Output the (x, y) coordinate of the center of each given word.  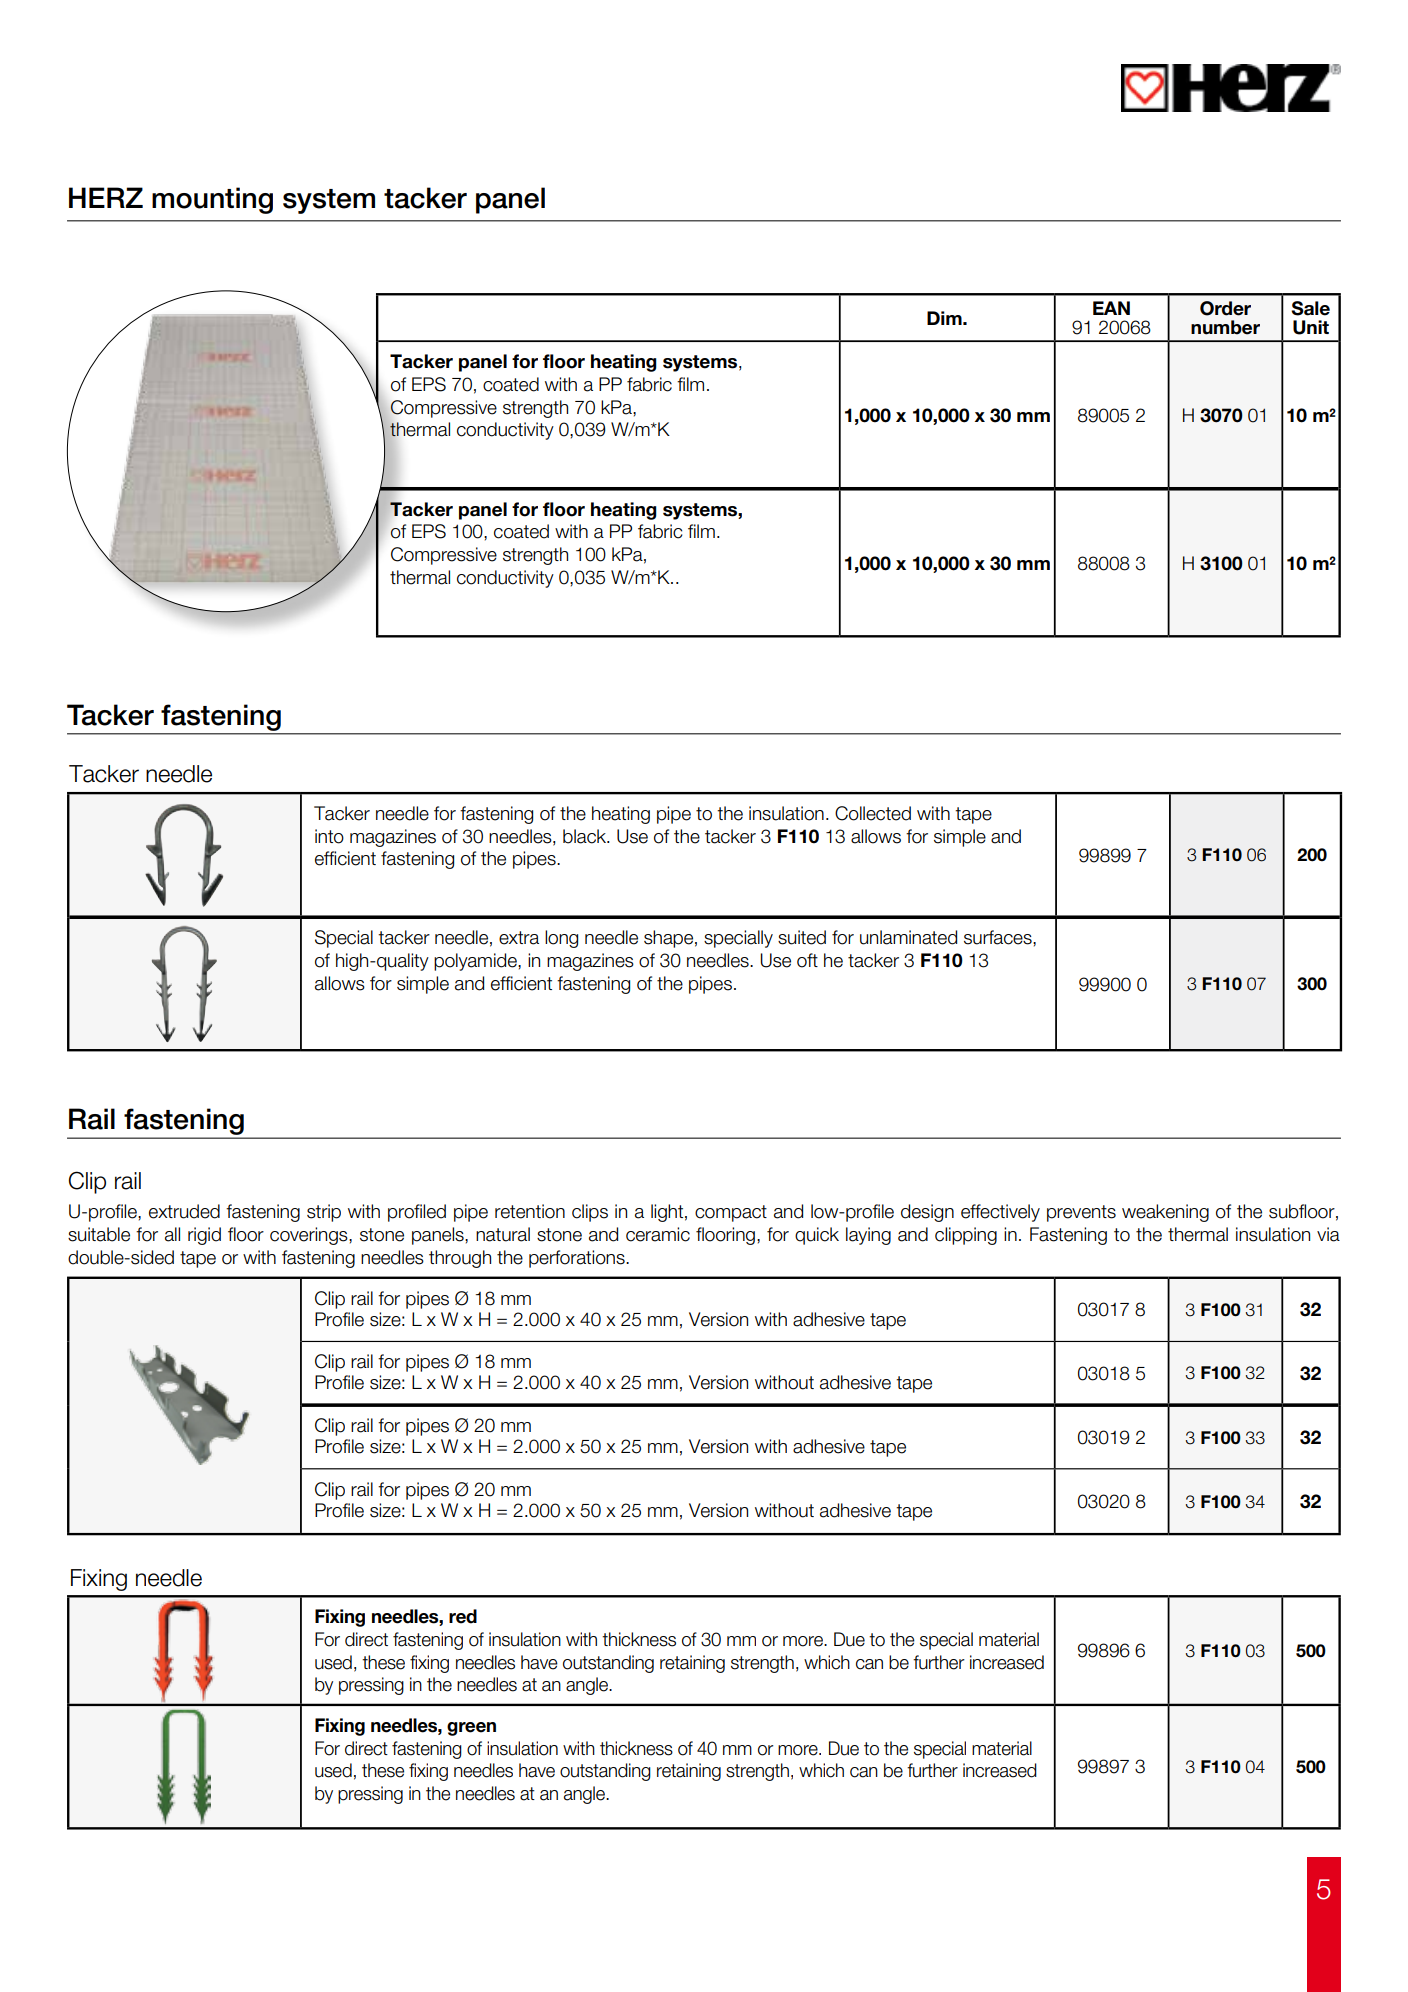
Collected (873, 813)
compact (731, 1213)
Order (1225, 308)
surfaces (999, 937)
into (329, 836)
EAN (1111, 308)
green (471, 1729)
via (1328, 1234)
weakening (1165, 1213)
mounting (212, 200)
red (463, 1616)
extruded (184, 1211)
